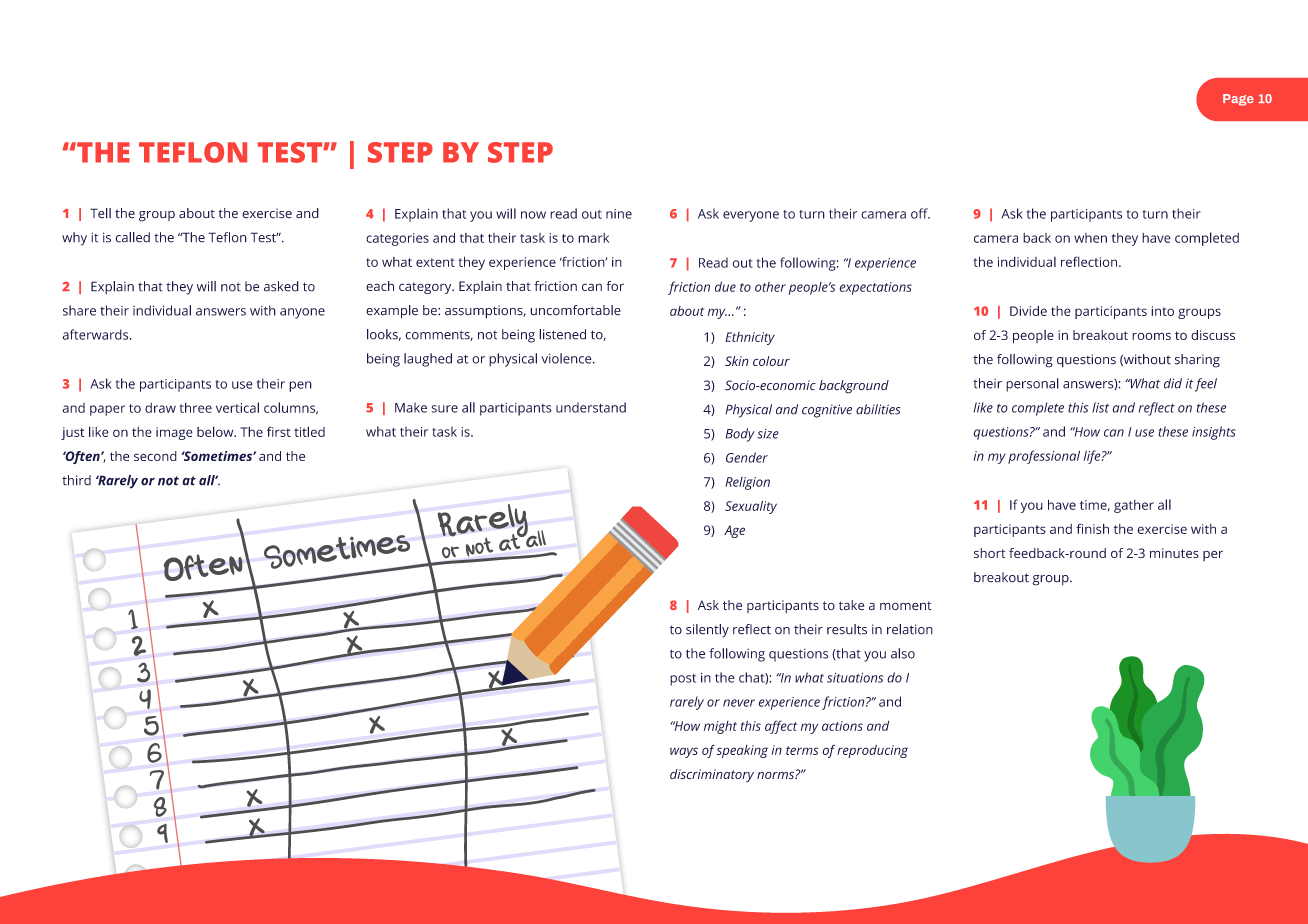 This screenshot has height=924, width=1308. I want to click on reproducing, so click(872, 751).
